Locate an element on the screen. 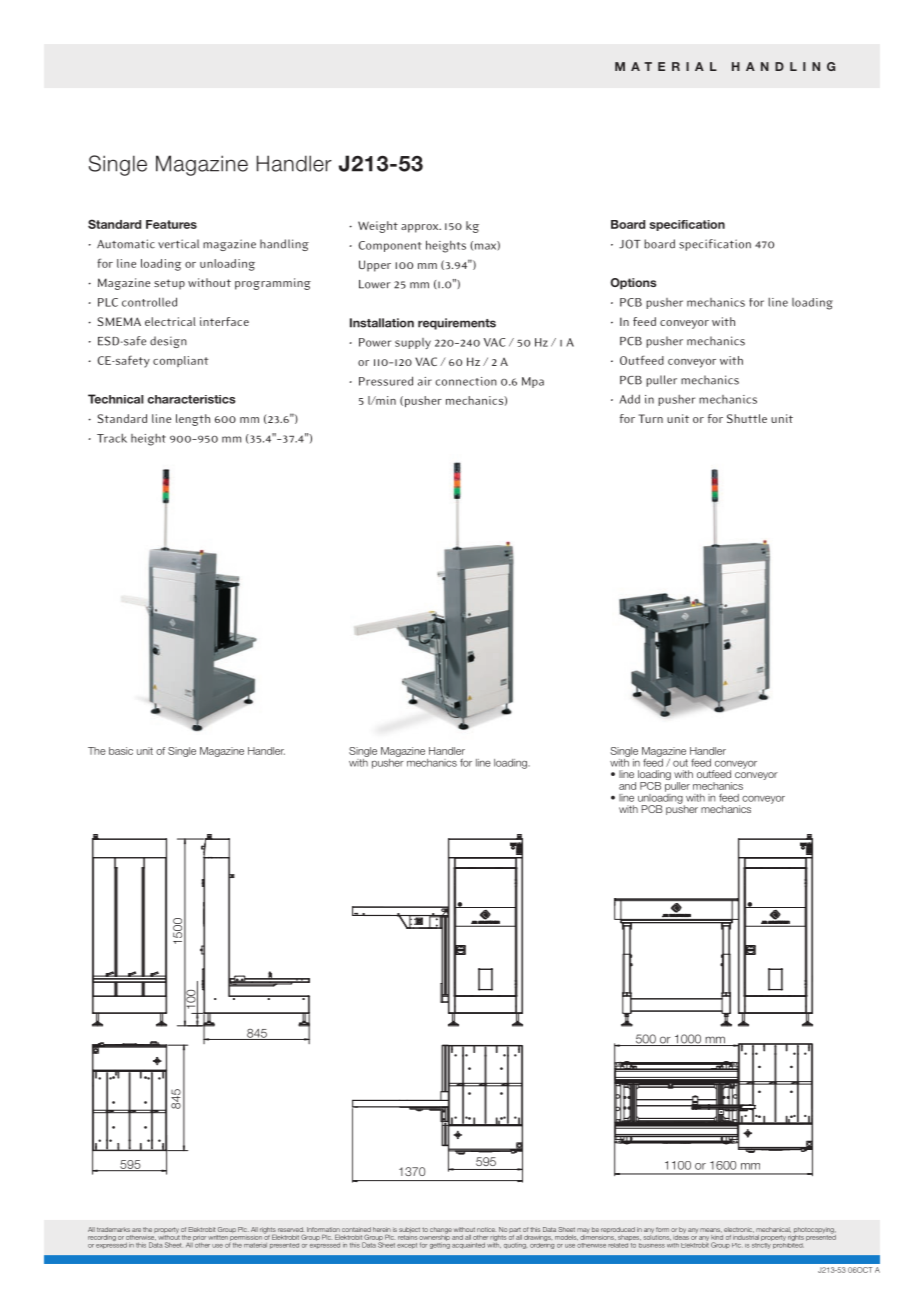  vertical is located at coordinates (178, 244).
